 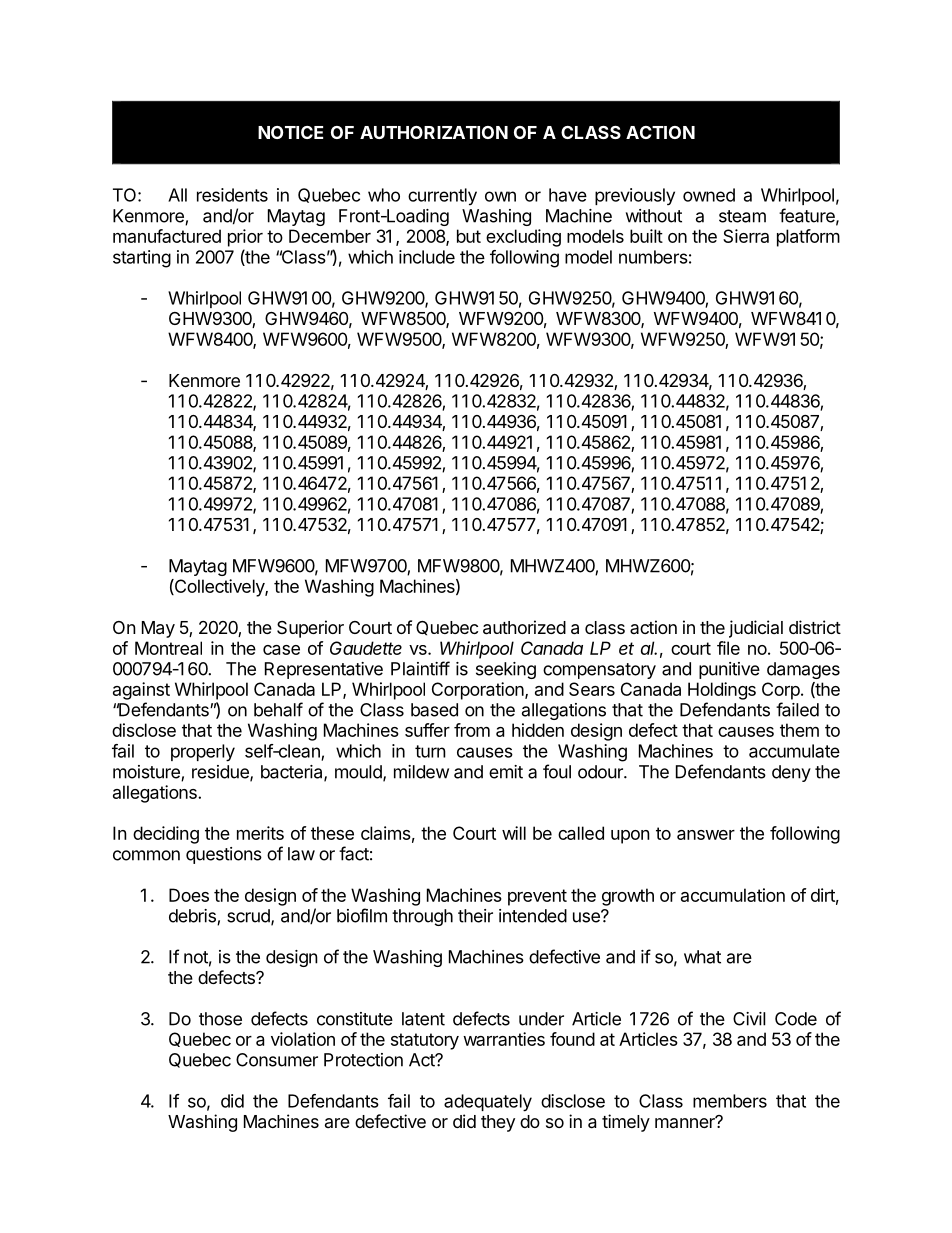 I want to click on starting, so click(x=142, y=259).
